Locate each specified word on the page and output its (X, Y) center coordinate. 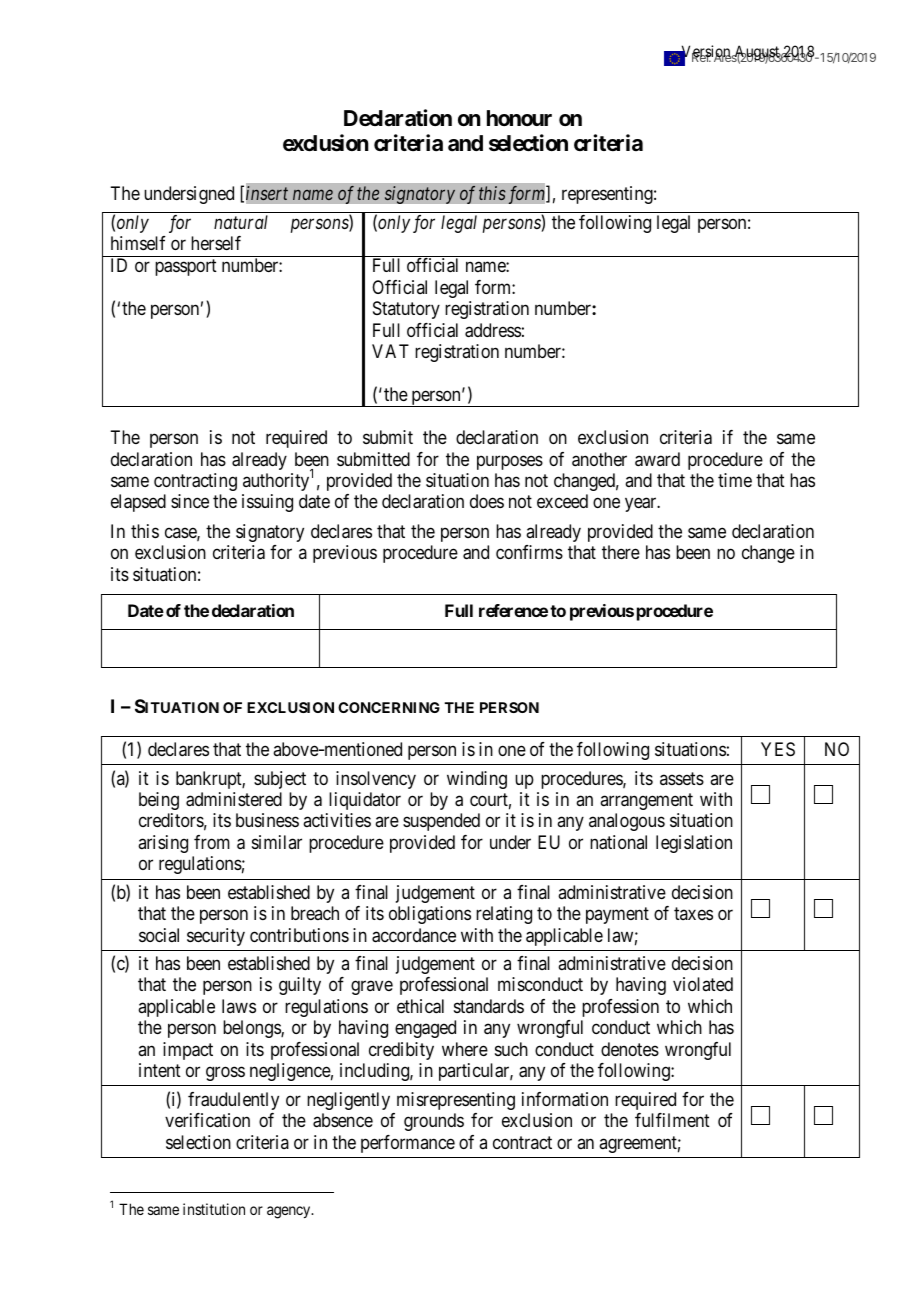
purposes (510, 462)
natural (241, 222)
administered (234, 799)
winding (477, 780)
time (735, 480)
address (493, 330)
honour (519, 118)
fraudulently (233, 1101)
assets (682, 778)
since (190, 501)
